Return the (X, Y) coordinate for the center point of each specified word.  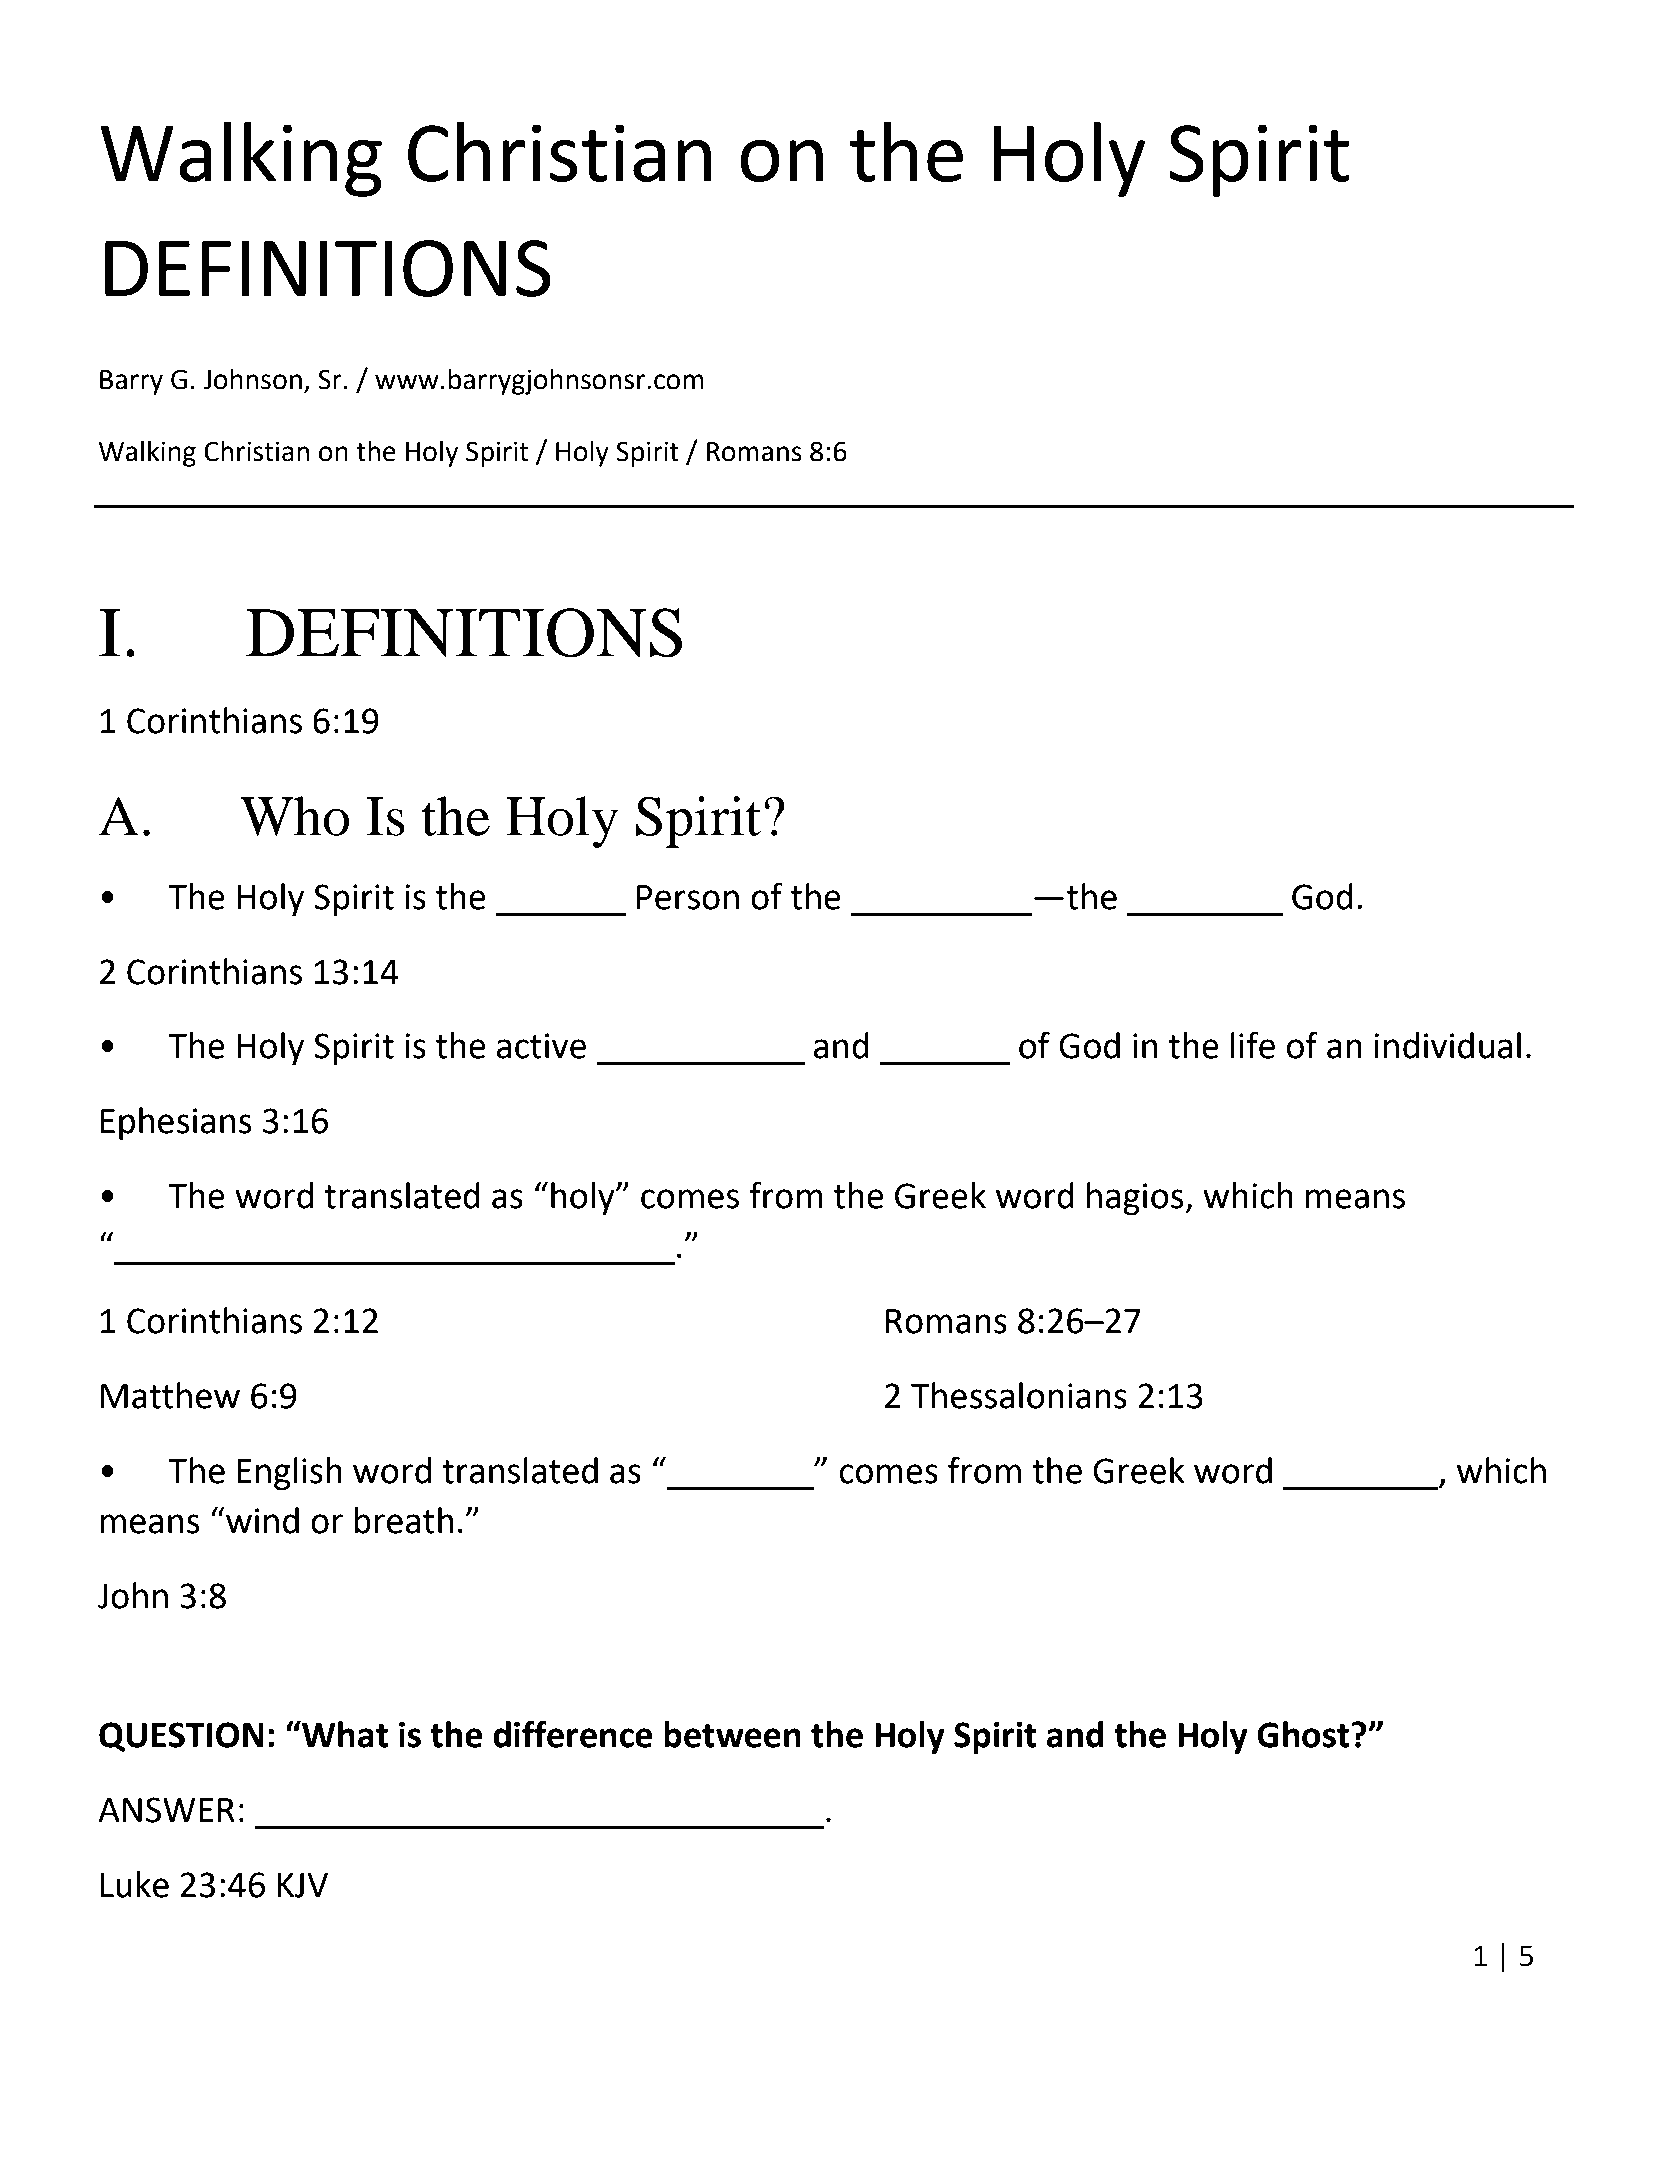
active (541, 1046)
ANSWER (166, 1810)
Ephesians (176, 1123)
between (732, 1734)
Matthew (170, 1395)
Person (688, 897)
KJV (303, 1885)
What (344, 1734)
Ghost (1303, 1734)
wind (261, 1520)
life (1253, 1045)
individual (1447, 1045)
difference (573, 1734)
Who (294, 816)
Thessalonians (1019, 1395)
